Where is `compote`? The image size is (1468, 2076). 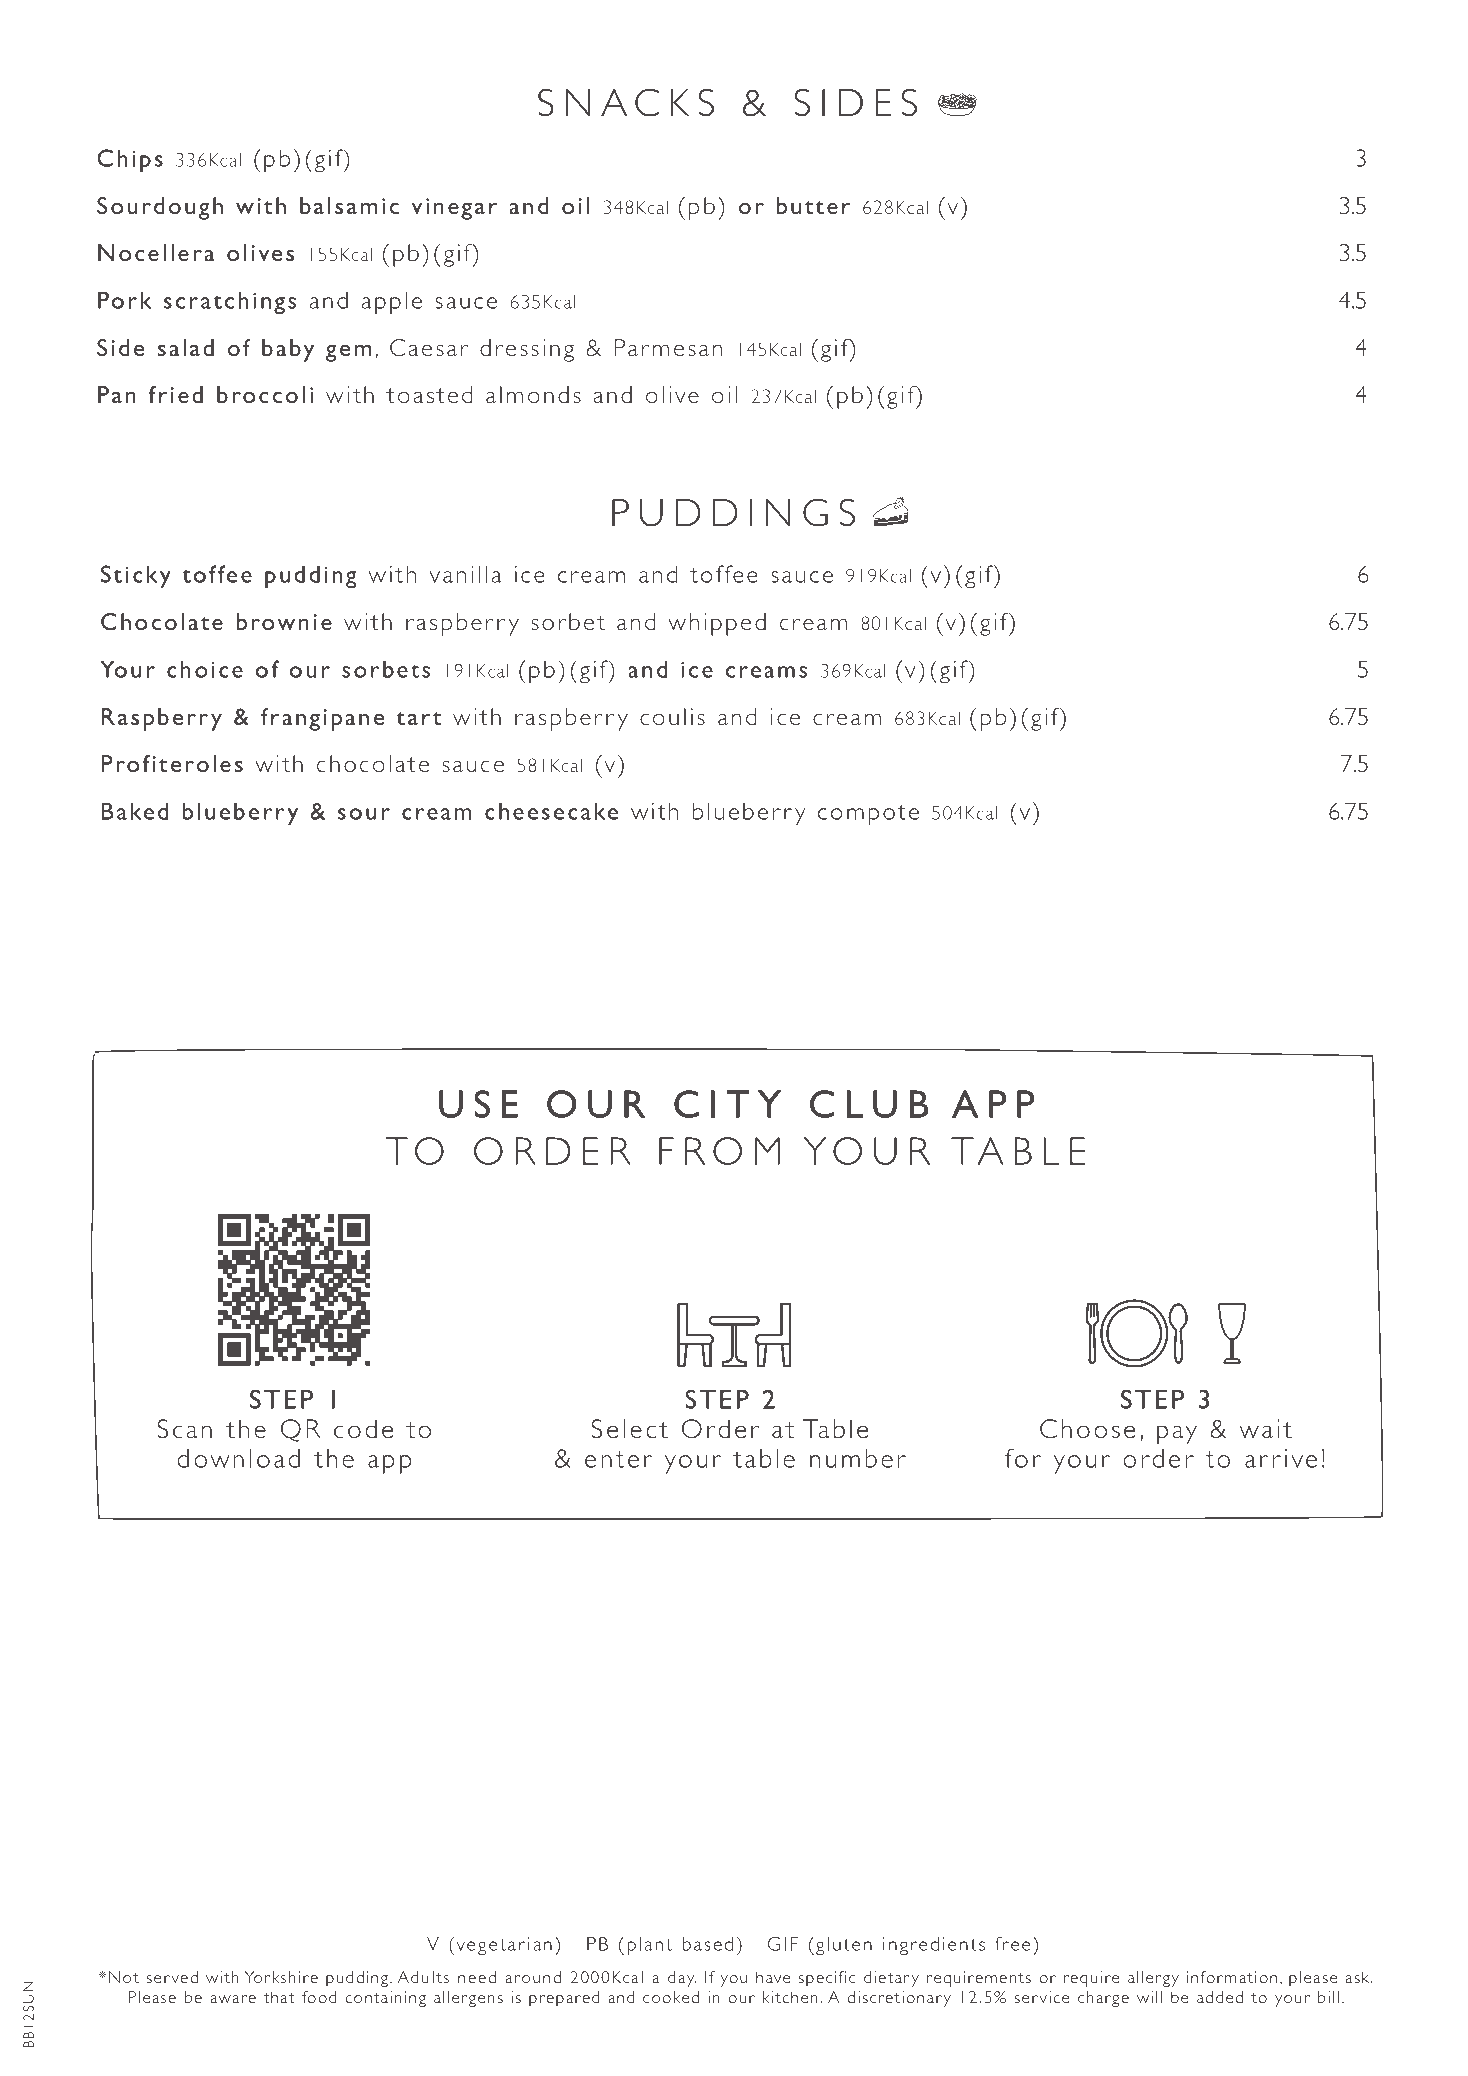 compote is located at coordinates (868, 815).
